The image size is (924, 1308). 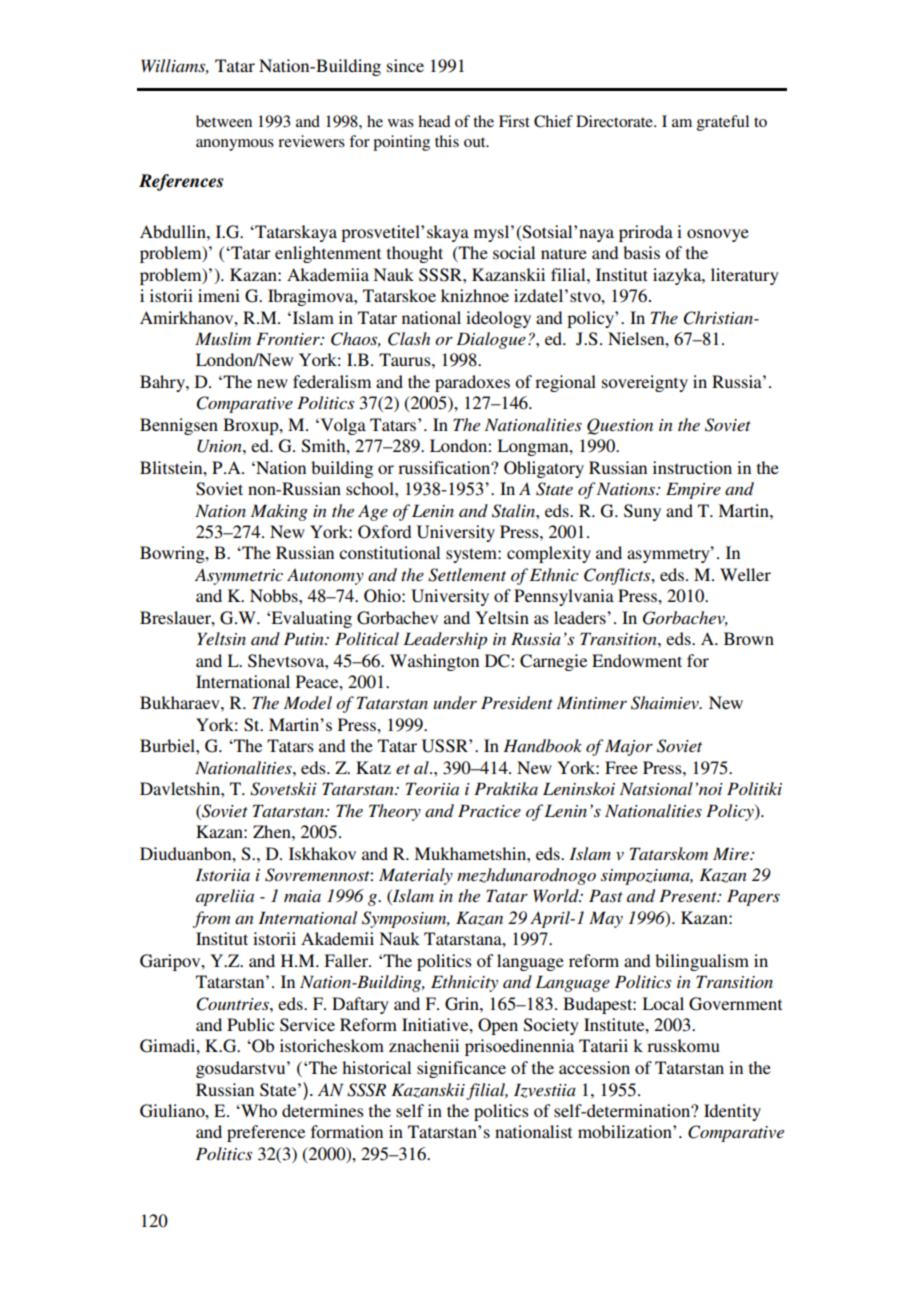 What do you see at coordinates (732, 1112) in the screenshot?
I see `Identity` at bounding box center [732, 1112].
